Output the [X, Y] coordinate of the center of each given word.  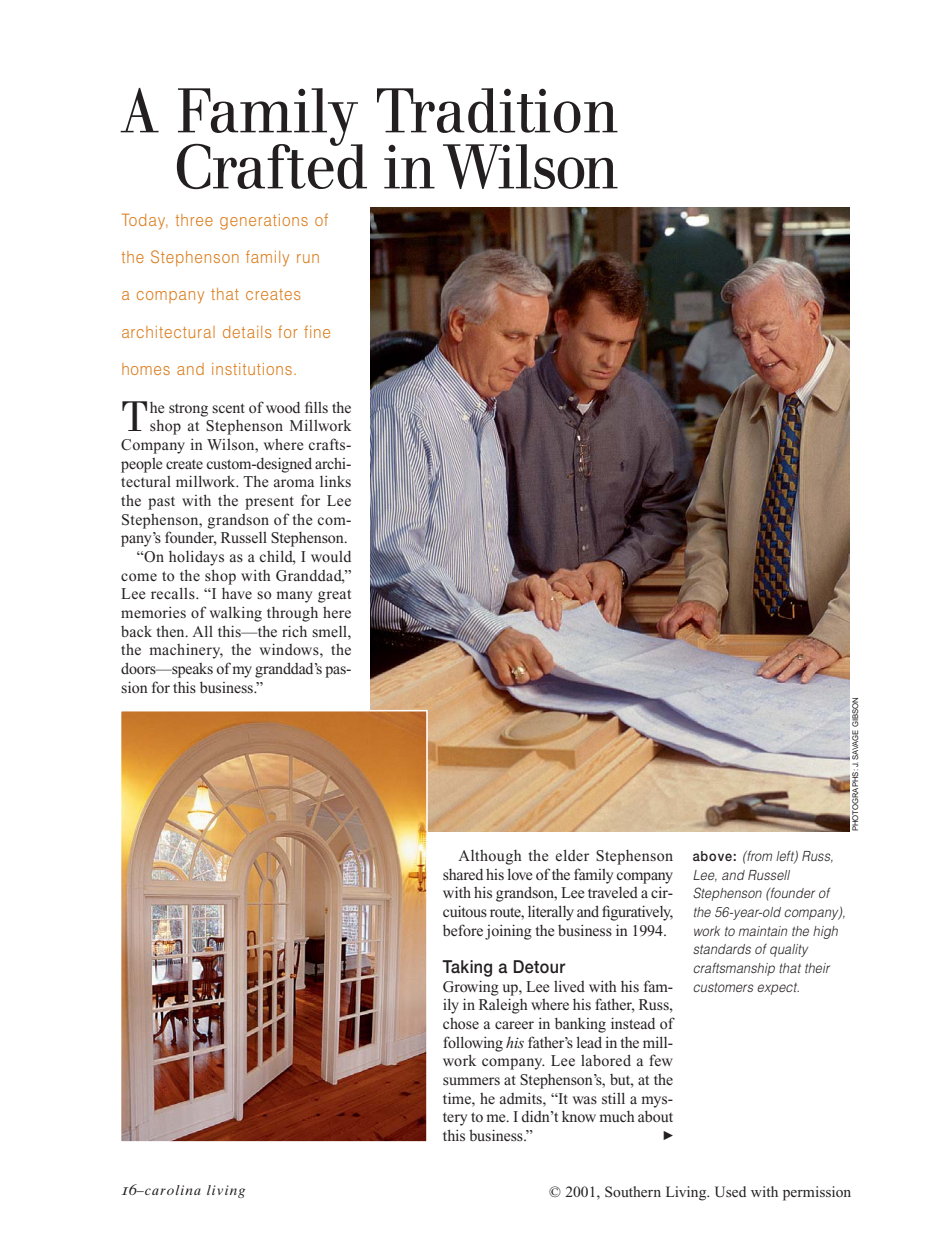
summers [471, 1081]
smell [330, 631]
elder [572, 855]
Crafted [272, 165]
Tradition [497, 110]
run [308, 258]
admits [522, 1098]
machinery [186, 651]
